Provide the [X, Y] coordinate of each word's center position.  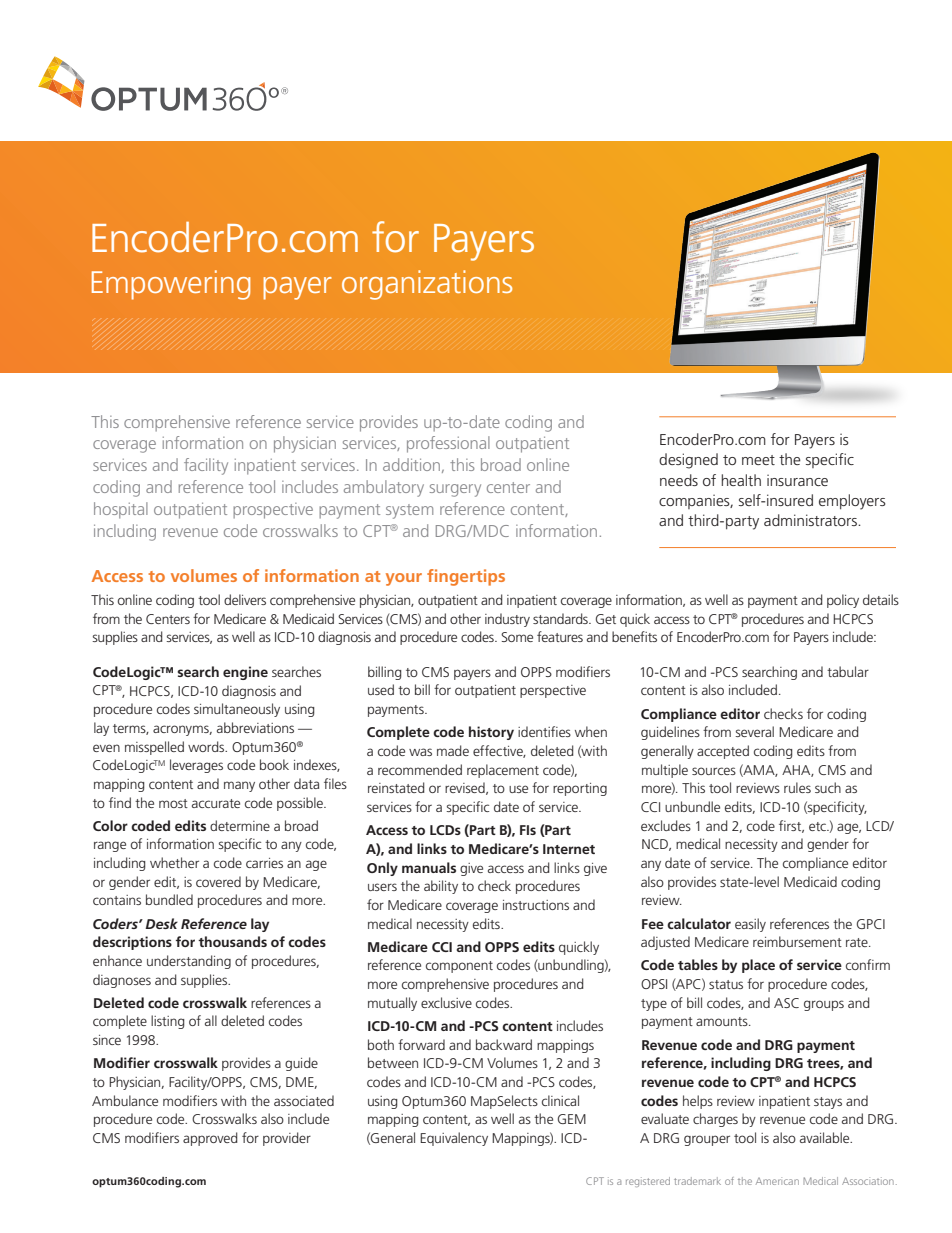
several [754, 731]
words [207, 746]
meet [758, 460]
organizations [427, 285]
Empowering [171, 285]
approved [210, 1139]
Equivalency [454, 1139]
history [491, 733]
